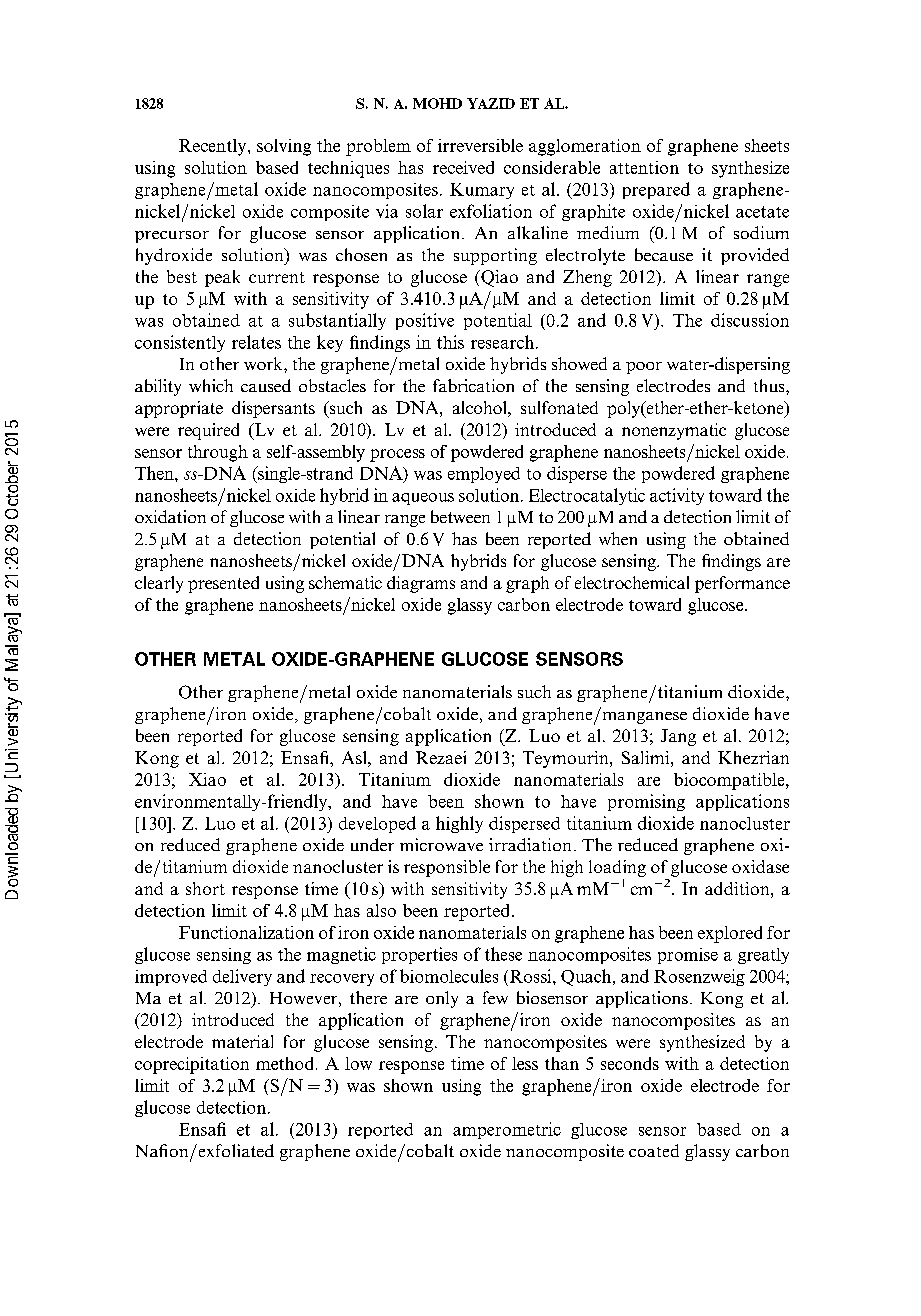 The height and width of the document is (1316, 921). Describe the element at coordinates (484, 475) in the document. I see `employed` at that location.
